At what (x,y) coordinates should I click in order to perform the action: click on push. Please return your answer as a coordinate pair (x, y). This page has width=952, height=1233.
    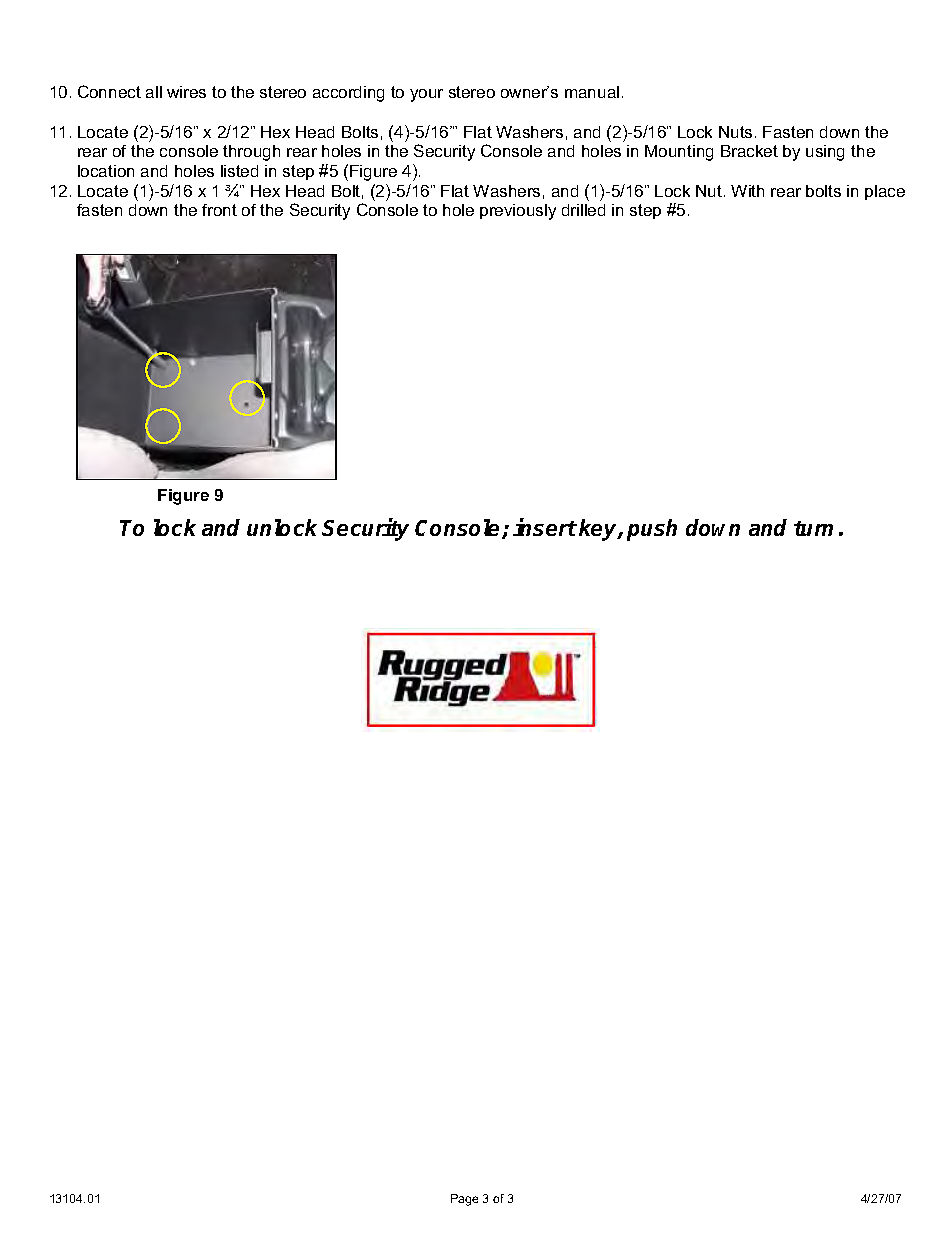
    Looking at the image, I should click on (652, 530).
